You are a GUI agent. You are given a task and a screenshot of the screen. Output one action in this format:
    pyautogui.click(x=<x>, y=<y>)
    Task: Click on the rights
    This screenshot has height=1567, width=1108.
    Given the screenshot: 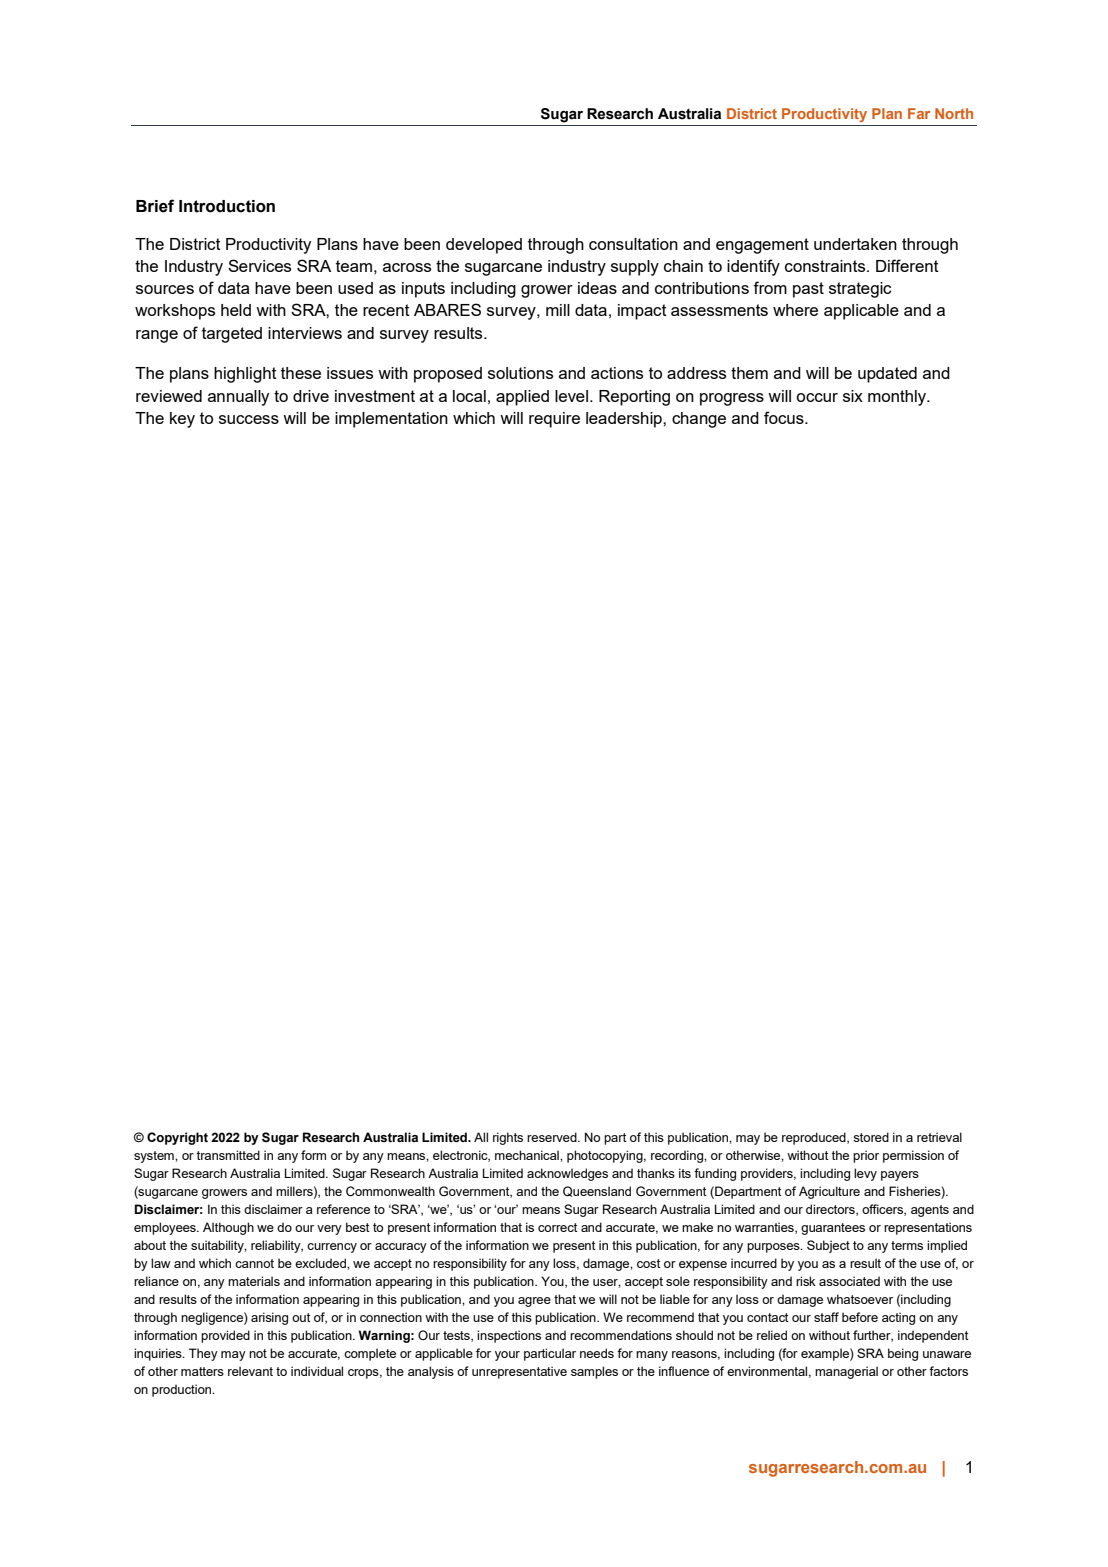 What is the action you would take?
    pyautogui.click(x=508, y=1138)
